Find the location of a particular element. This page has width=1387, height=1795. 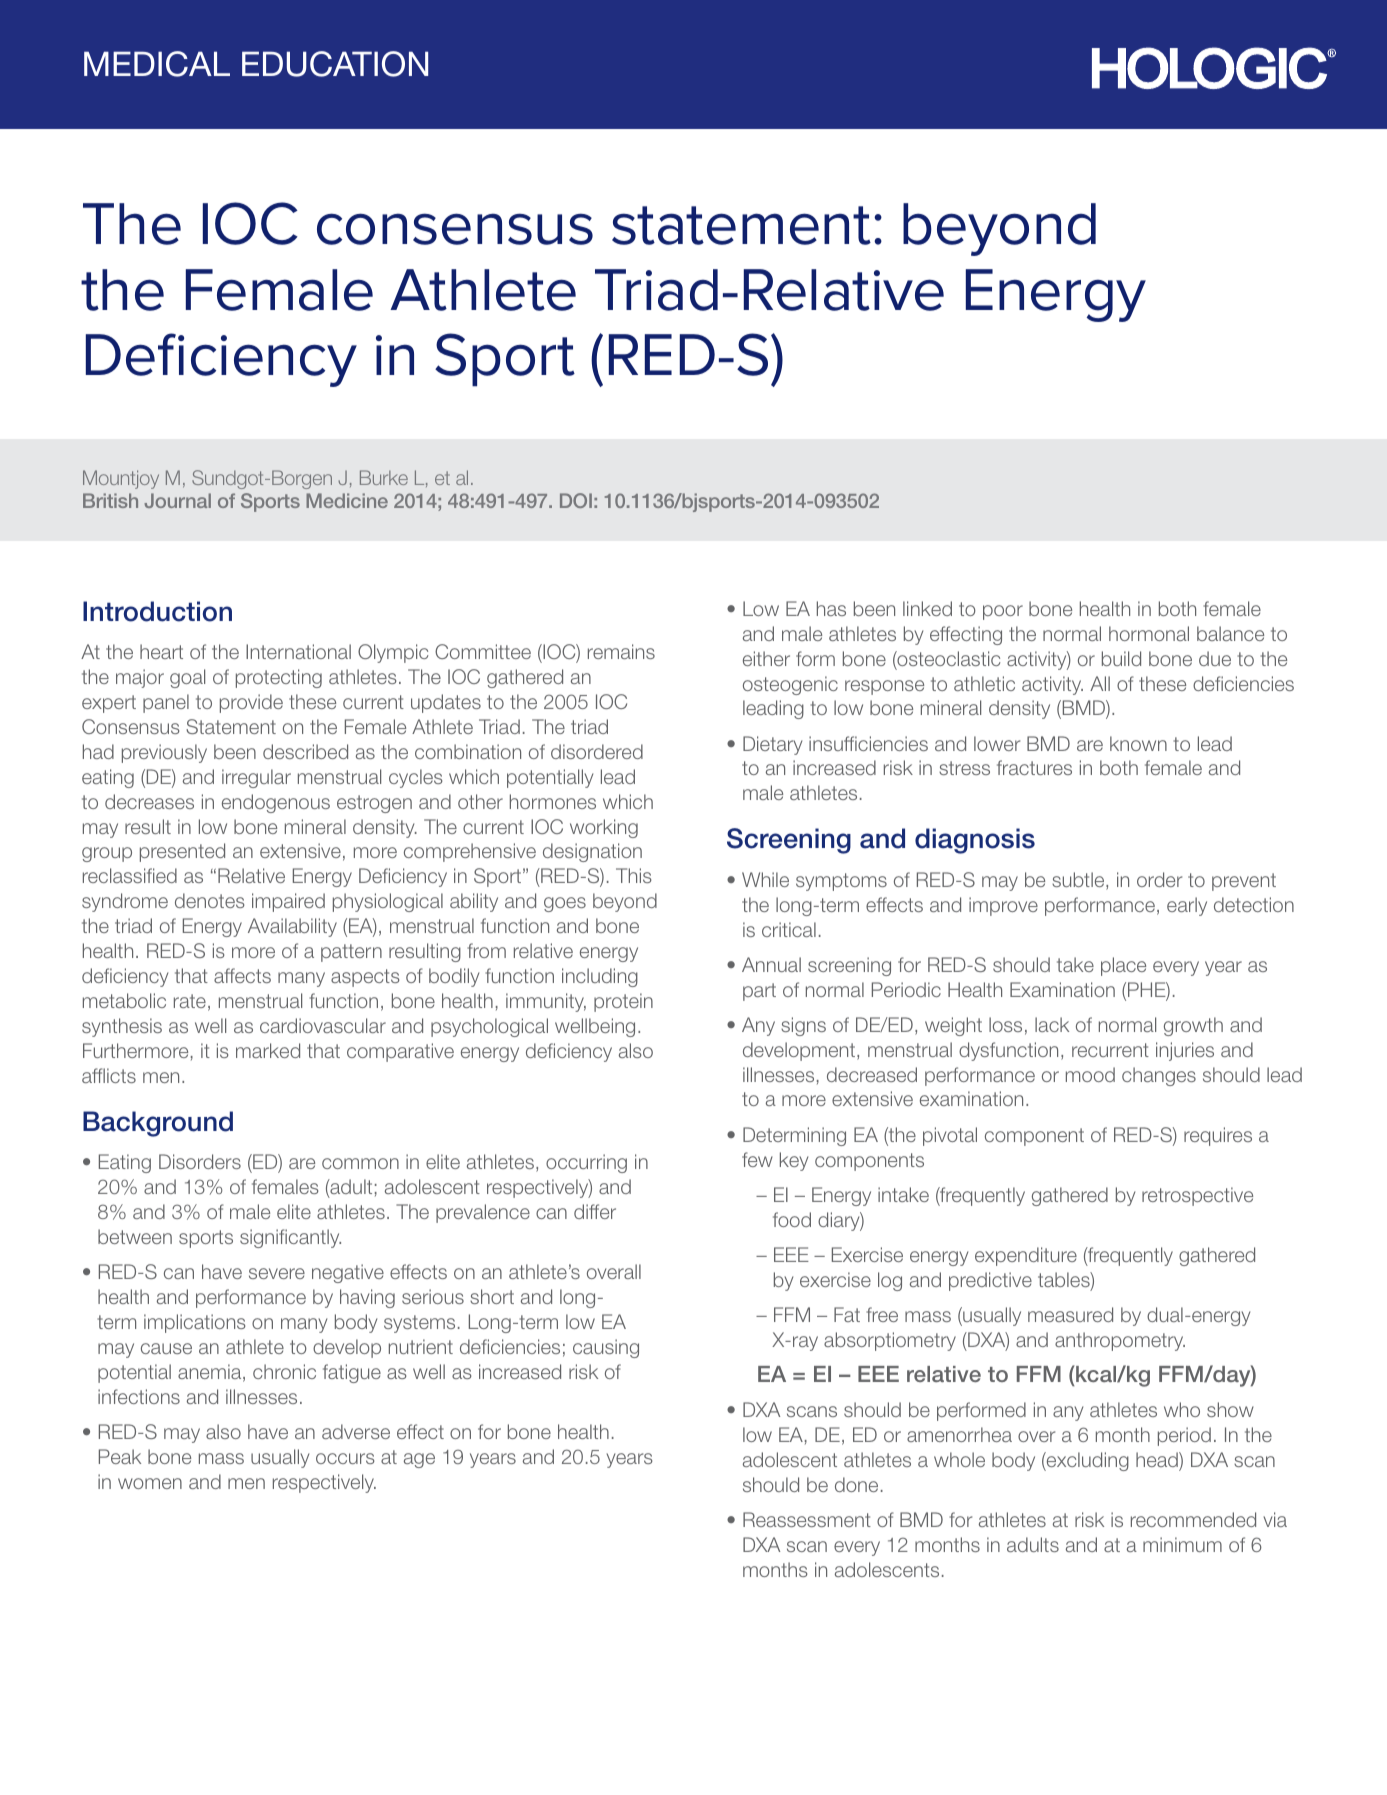

Journal is located at coordinates (177, 500).
